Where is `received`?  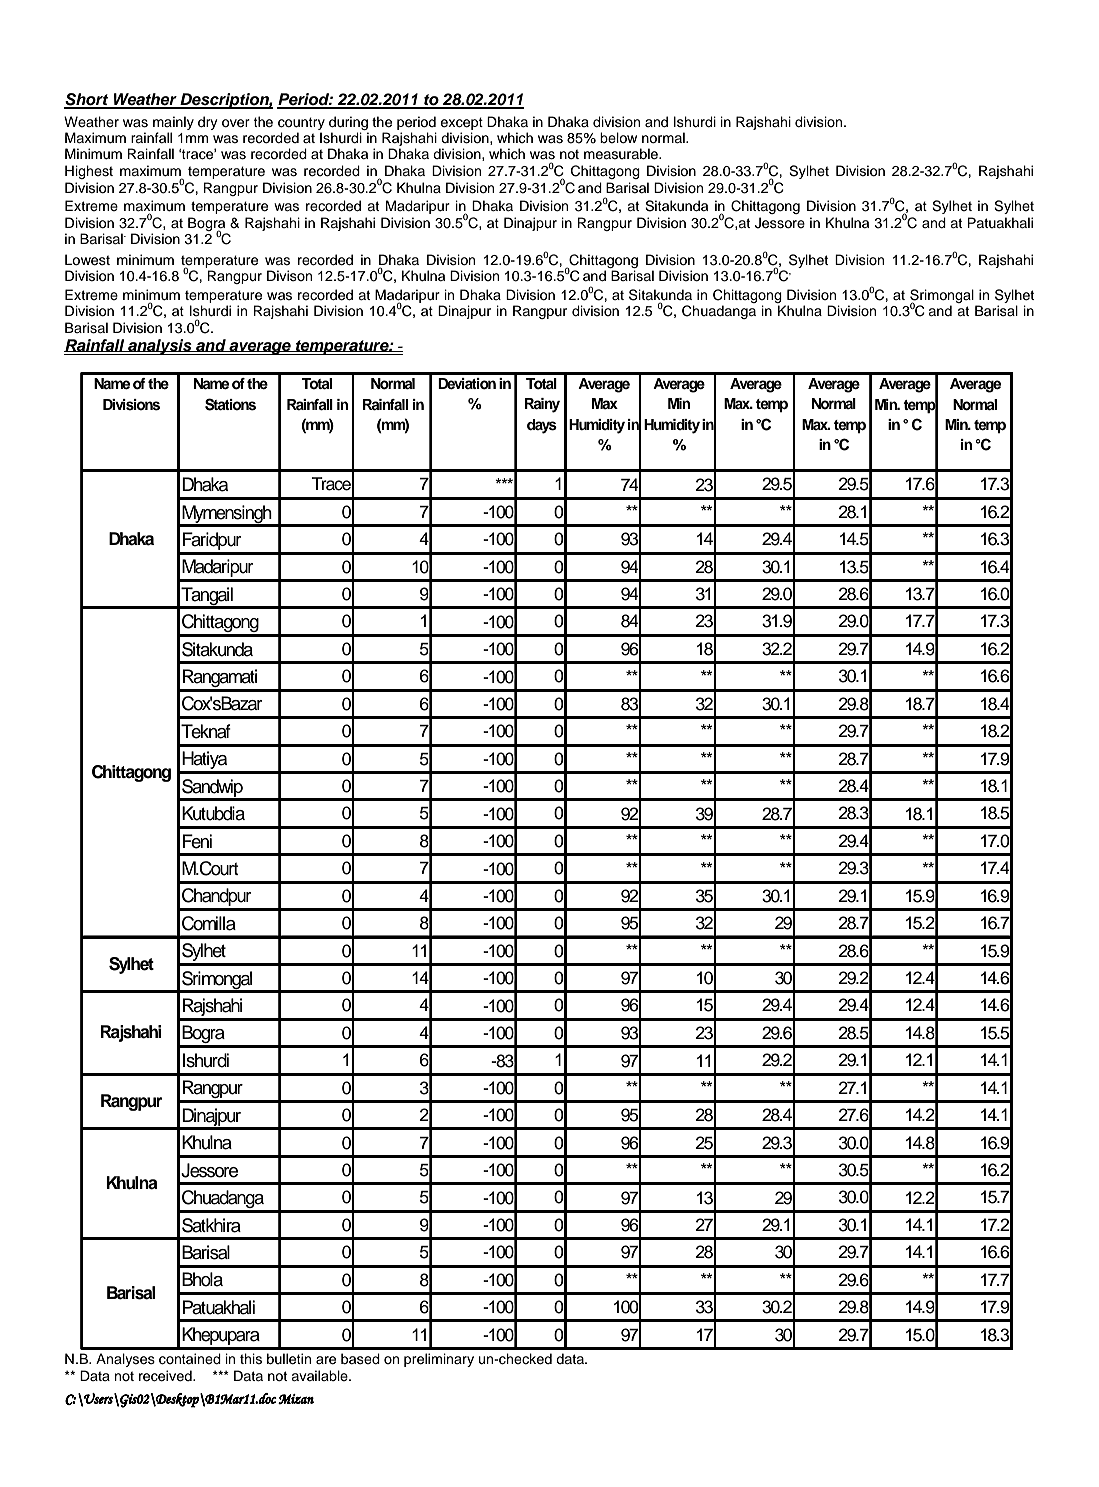 received is located at coordinates (166, 1376).
